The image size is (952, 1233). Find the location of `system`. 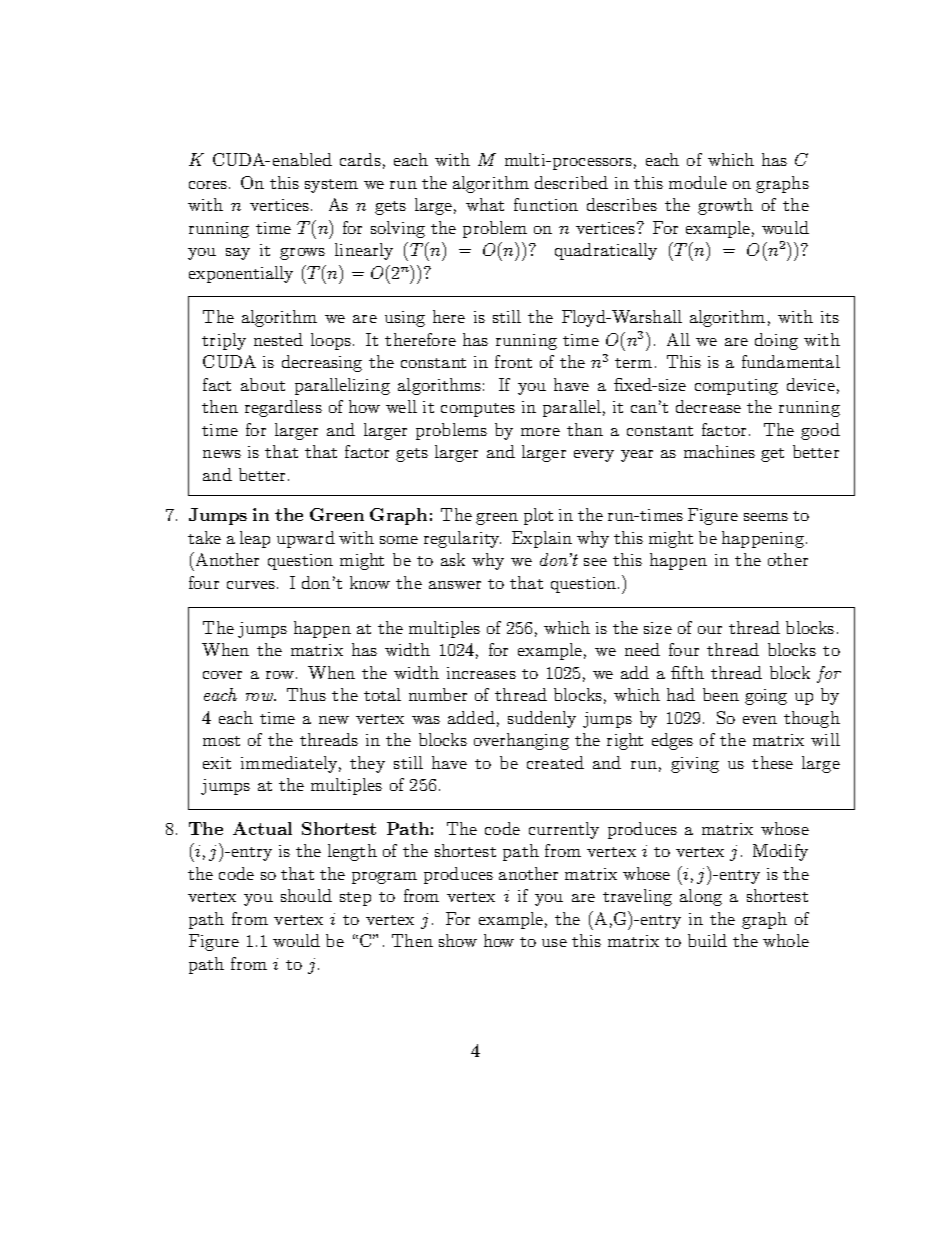

system is located at coordinates (331, 186).
